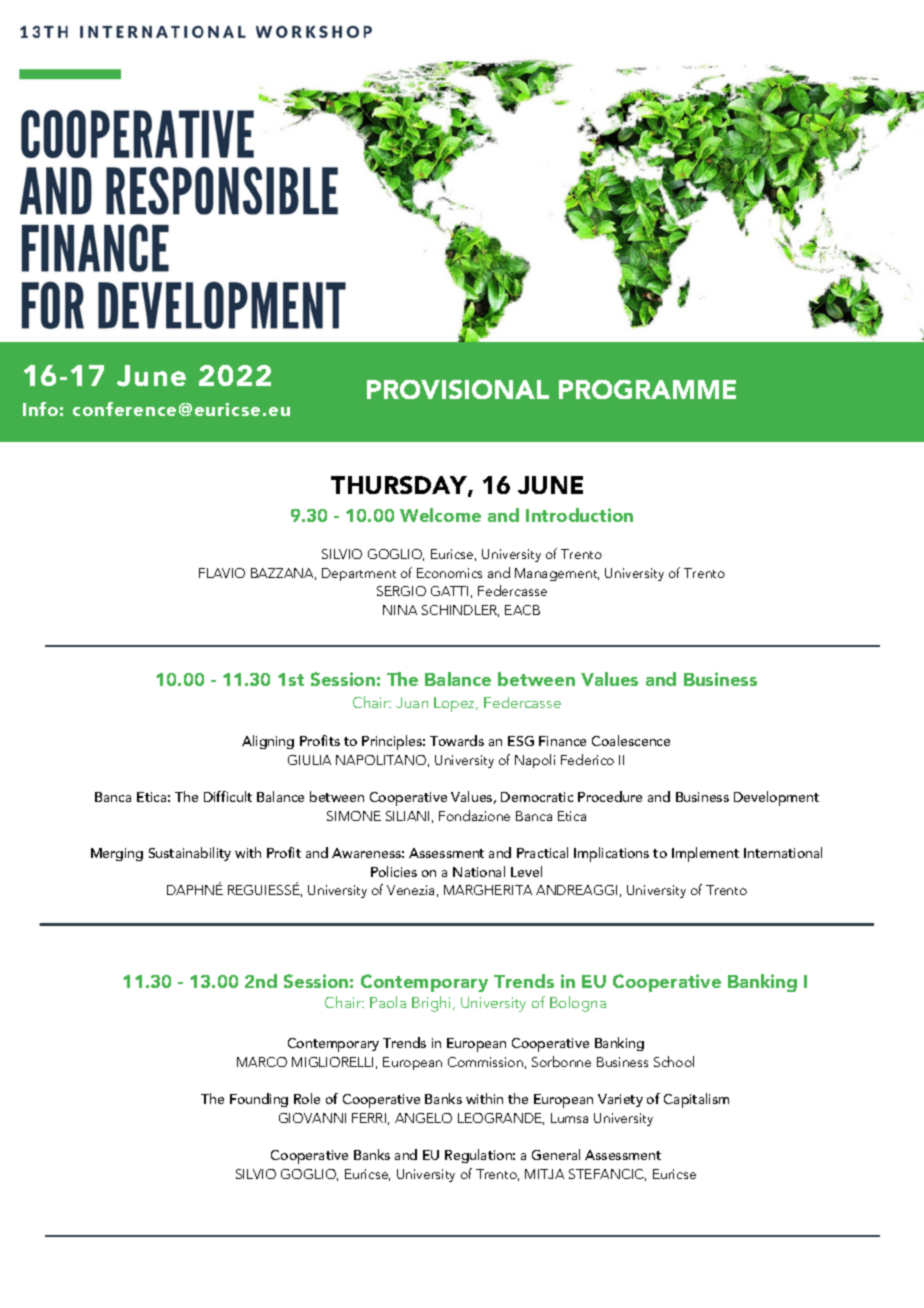 The width and height of the page is (924, 1308). I want to click on Coalescence, so click(631, 740).
